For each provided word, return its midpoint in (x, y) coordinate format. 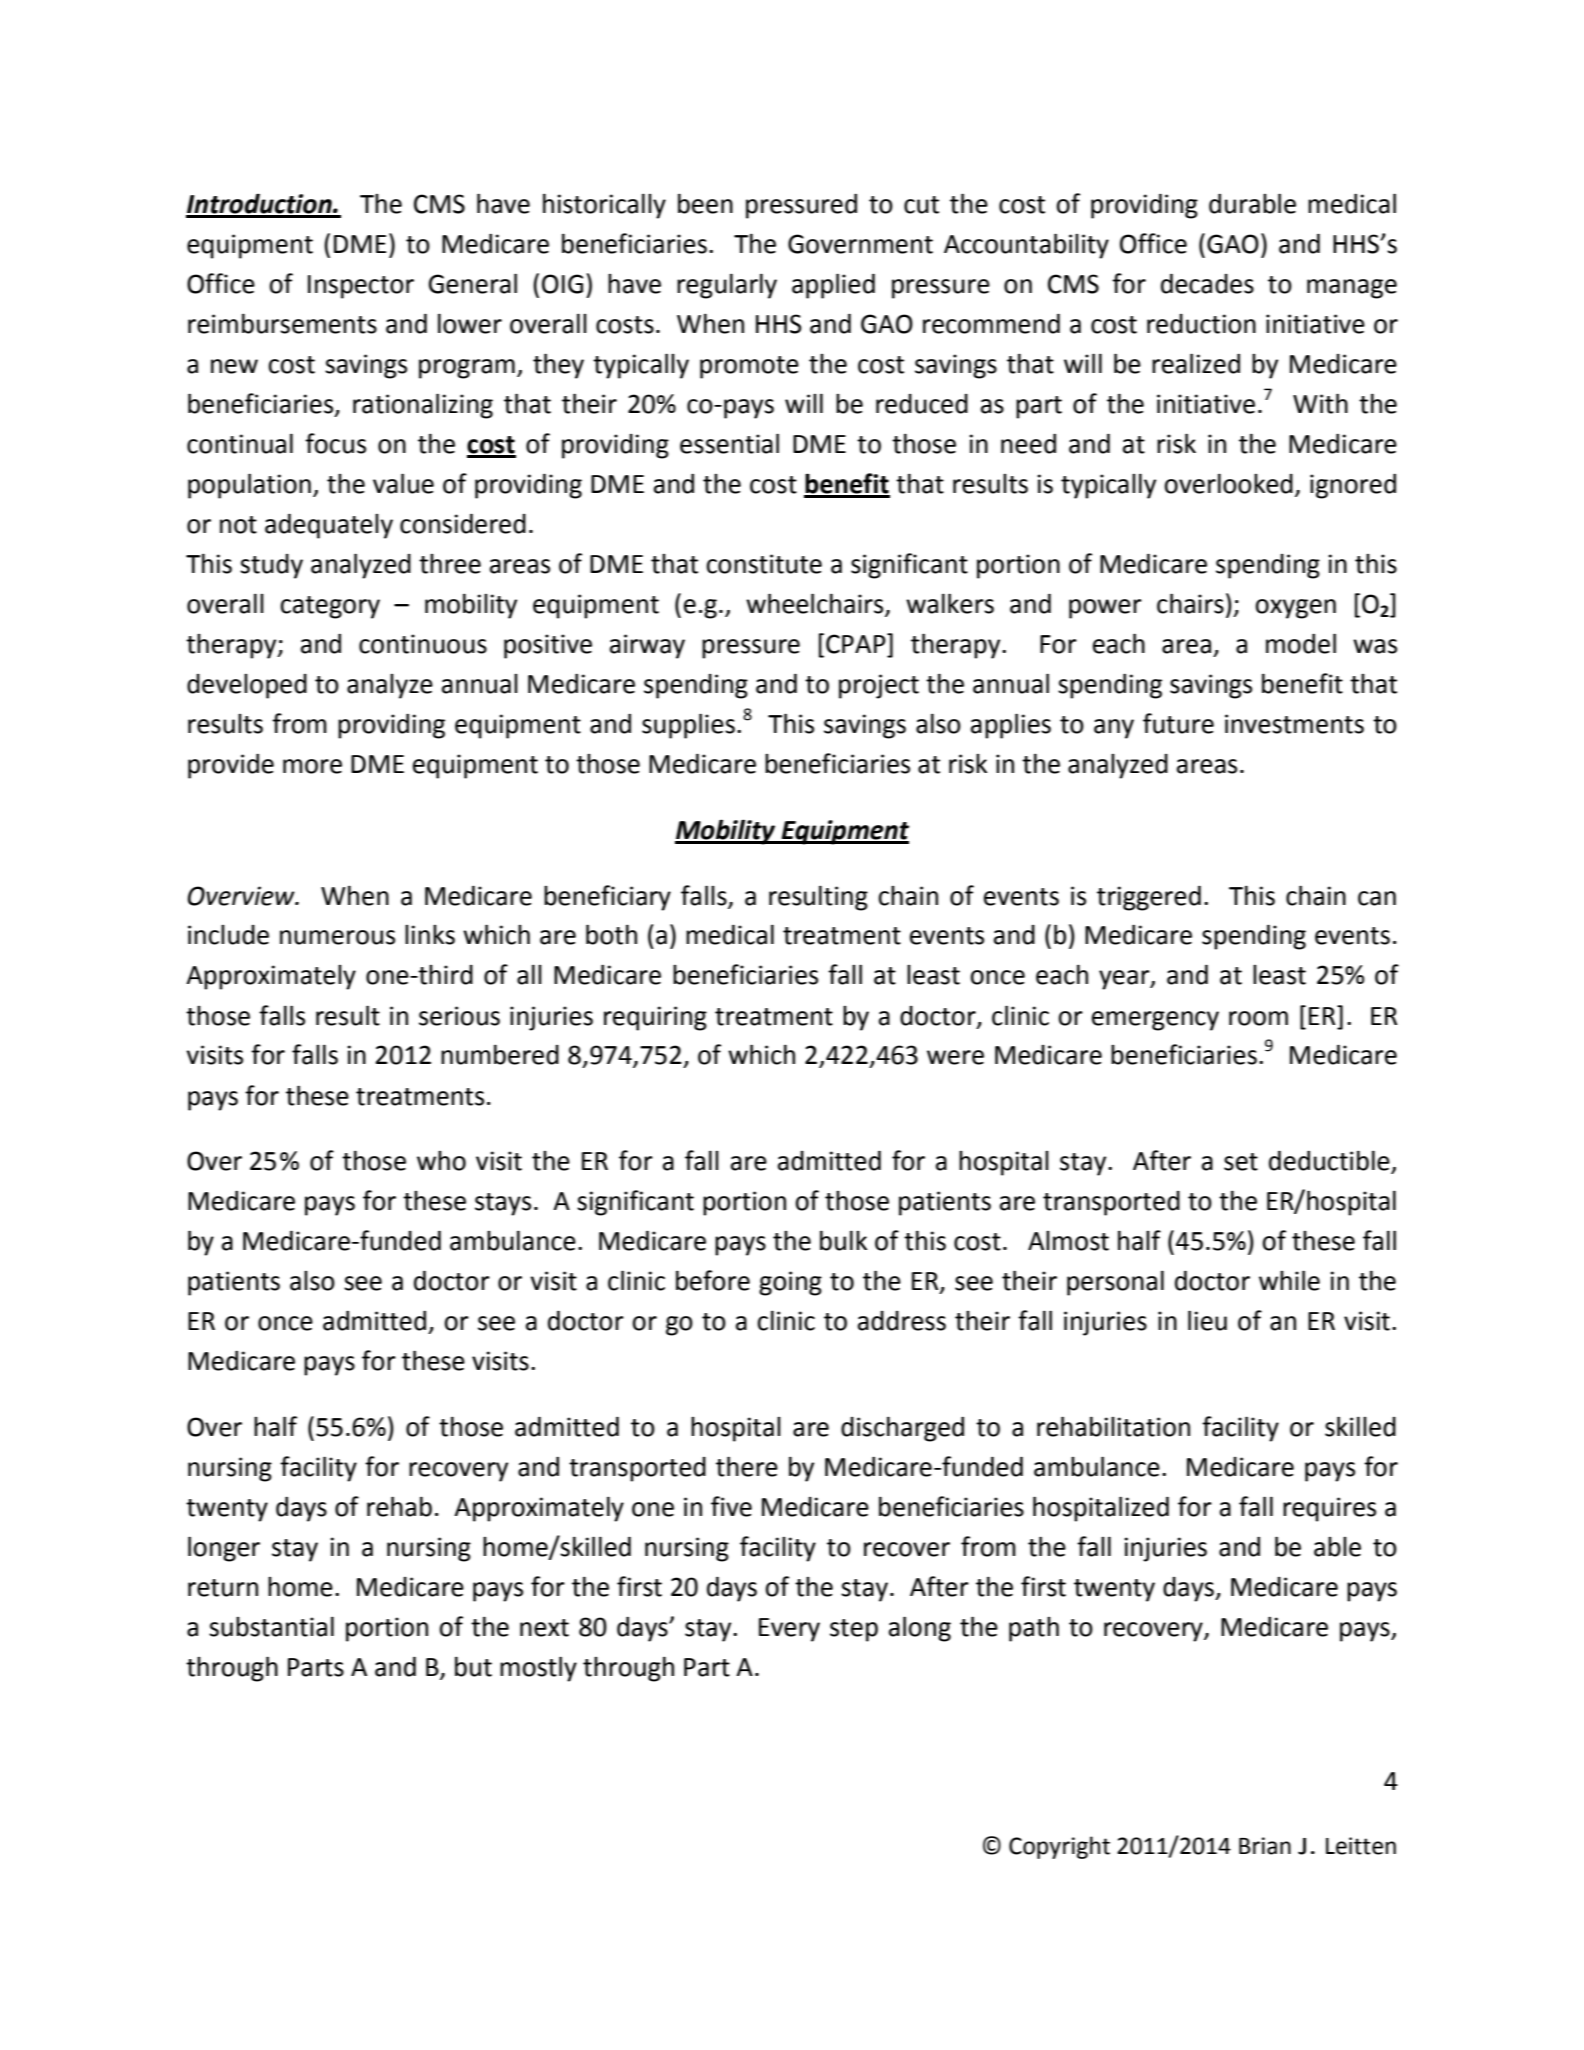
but (473, 1666)
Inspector (361, 287)
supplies (688, 726)
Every (789, 1630)
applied (833, 286)
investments (1294, 724)
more (312, 766)
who (441, 1161)
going (790, 1283)
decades (1207, 283)
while (1289, 1280)
